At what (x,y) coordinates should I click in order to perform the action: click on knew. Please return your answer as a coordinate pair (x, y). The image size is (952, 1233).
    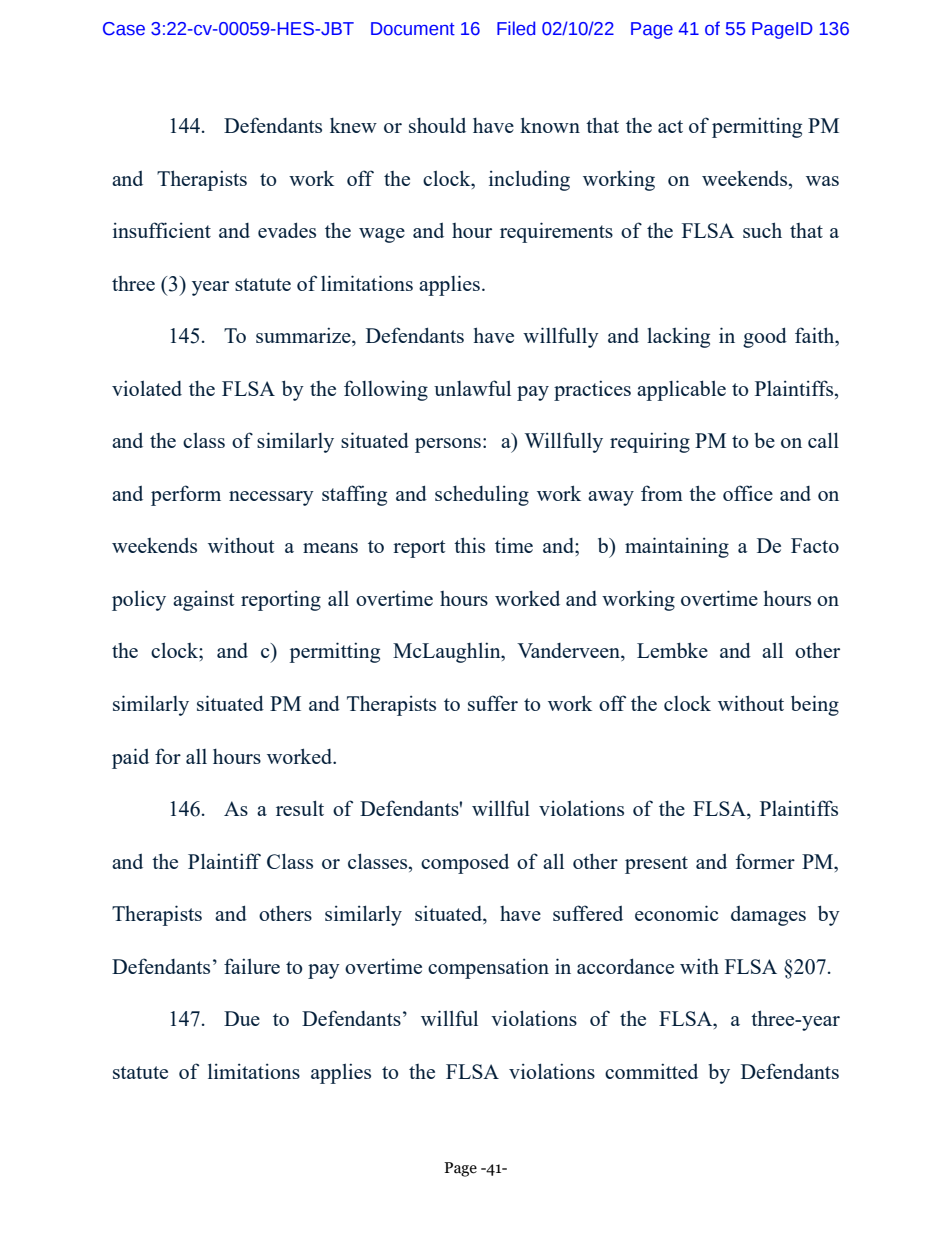
    Looking at the image, I should click on (353, 125).
